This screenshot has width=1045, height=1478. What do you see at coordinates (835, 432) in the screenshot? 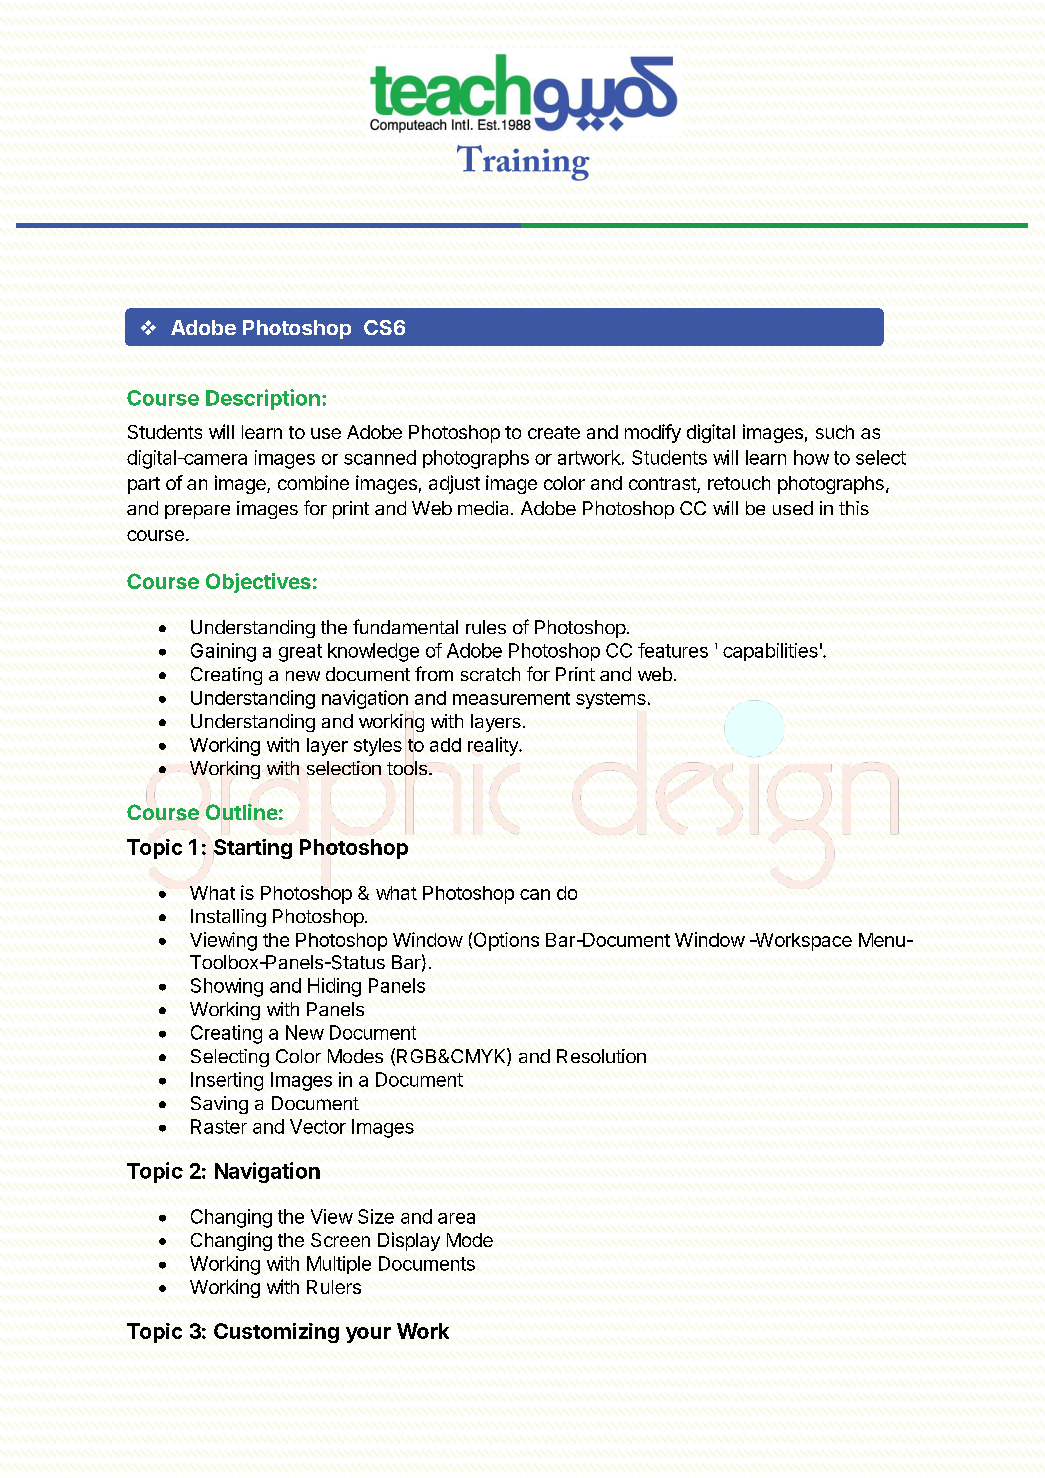
I see `such` at bounding box center [835, 432].
